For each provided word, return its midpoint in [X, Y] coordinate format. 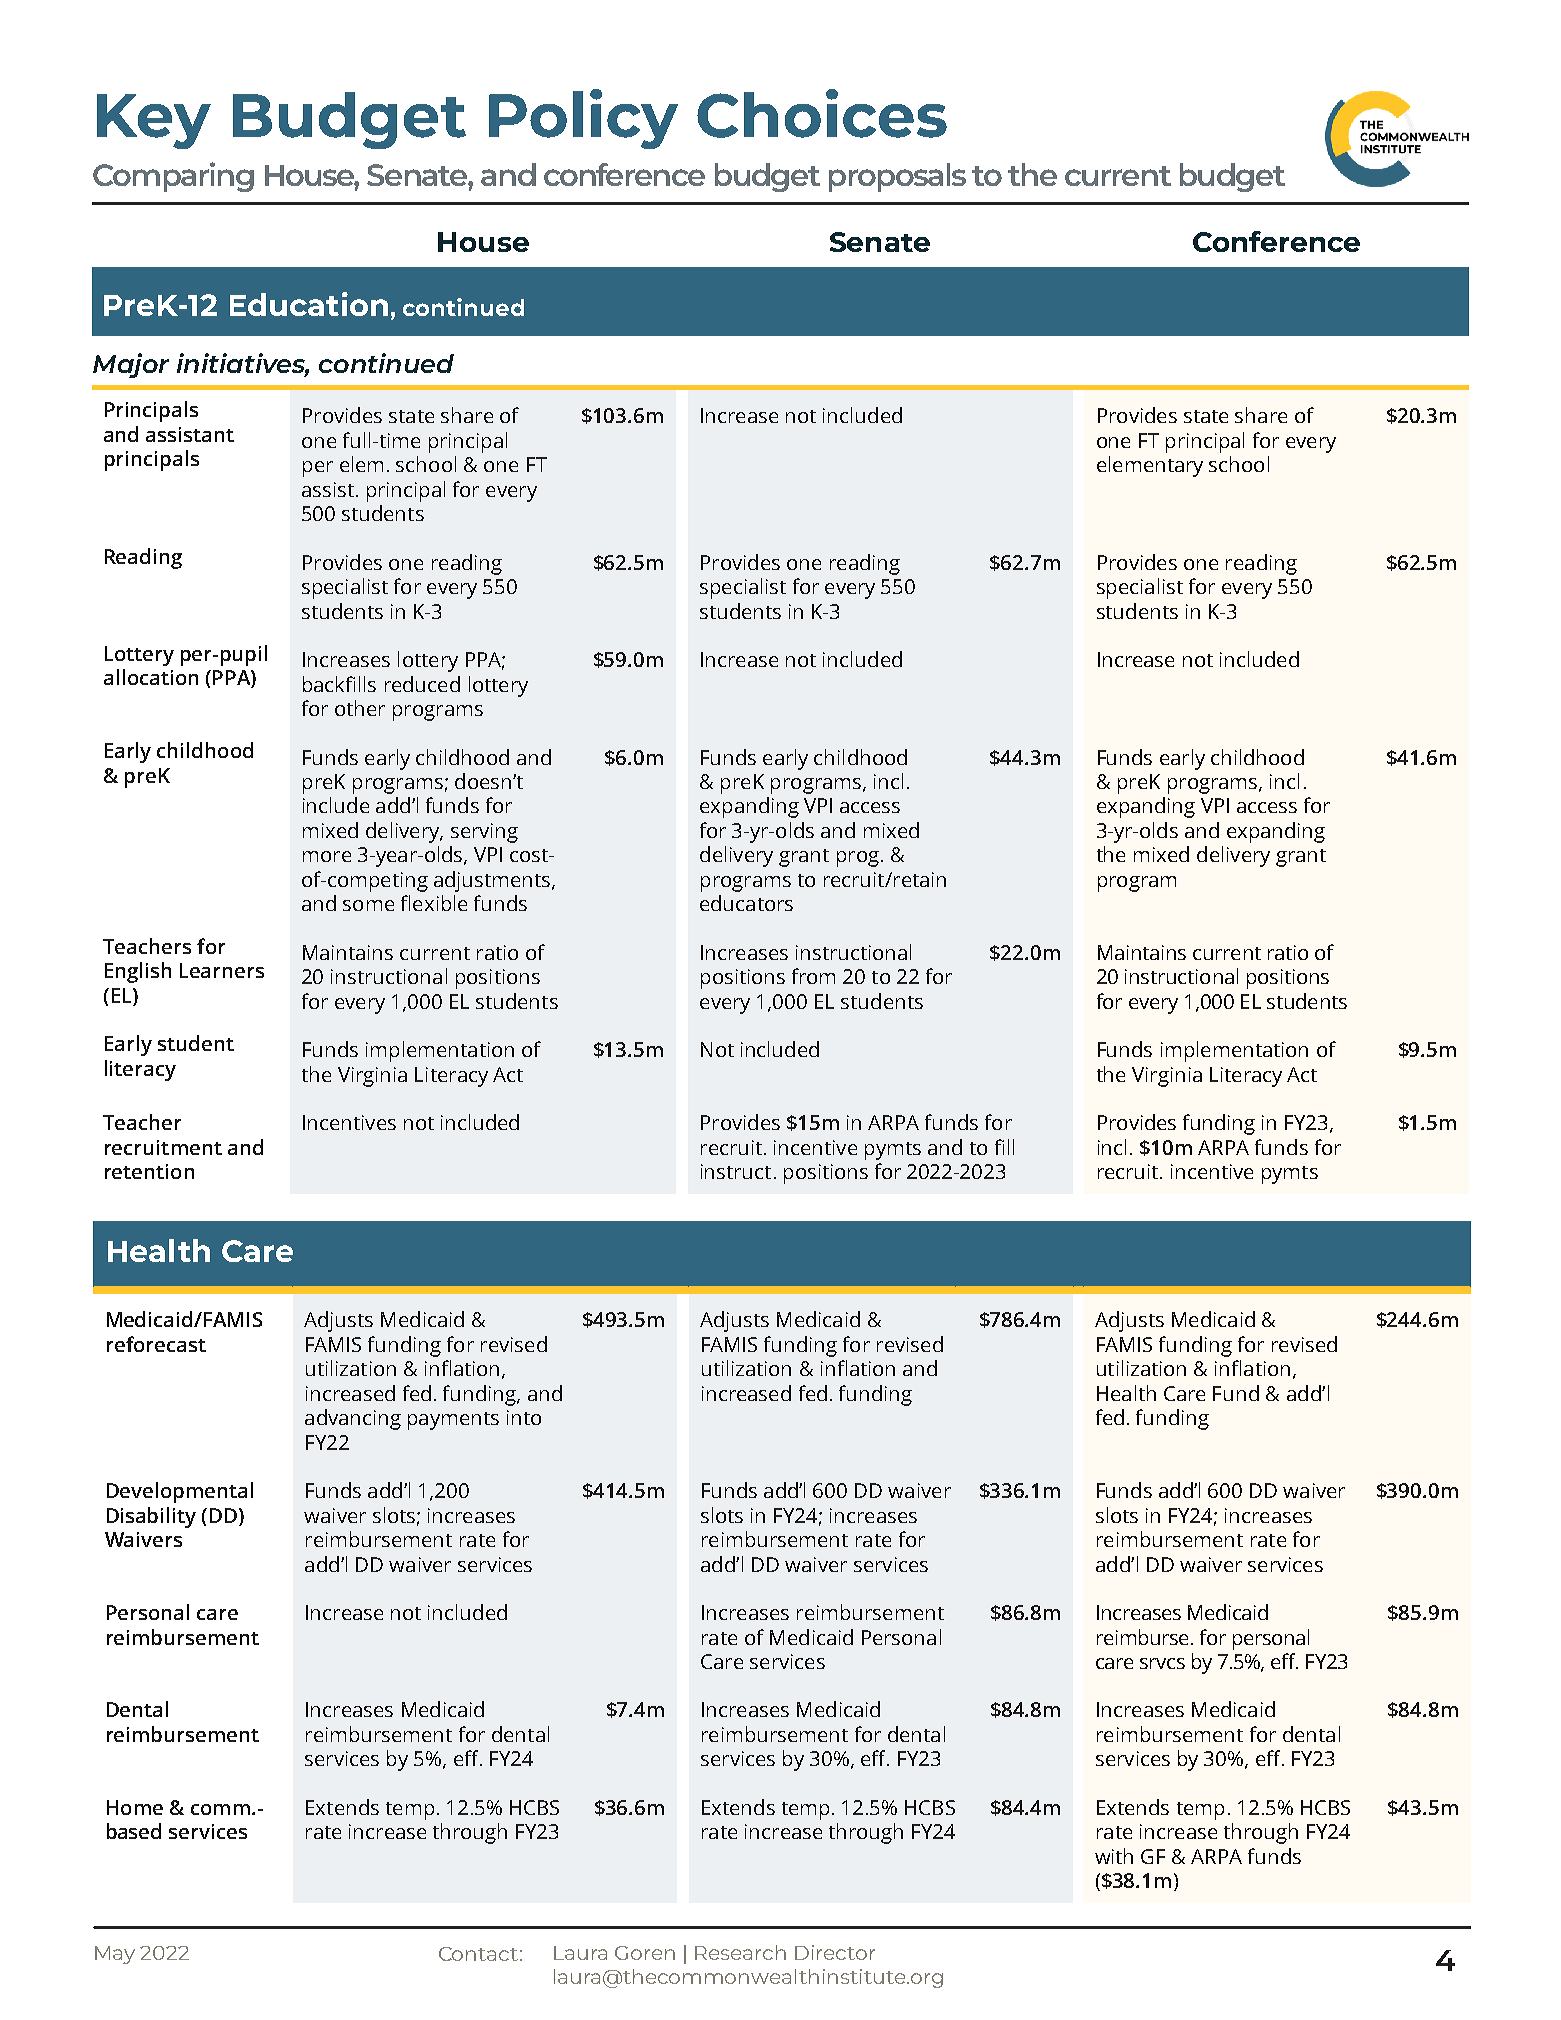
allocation [151, 677]
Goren [645, 1953]
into [524, 1417]
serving [484, 833]
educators [746, 903]
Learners [222, 970]
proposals [897, 177]
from [813, 976]
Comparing [173, 177]
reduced [422, 684]
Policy [583, 119]
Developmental [180, 1492]
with [1114, 1856]
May [115, 1955]
